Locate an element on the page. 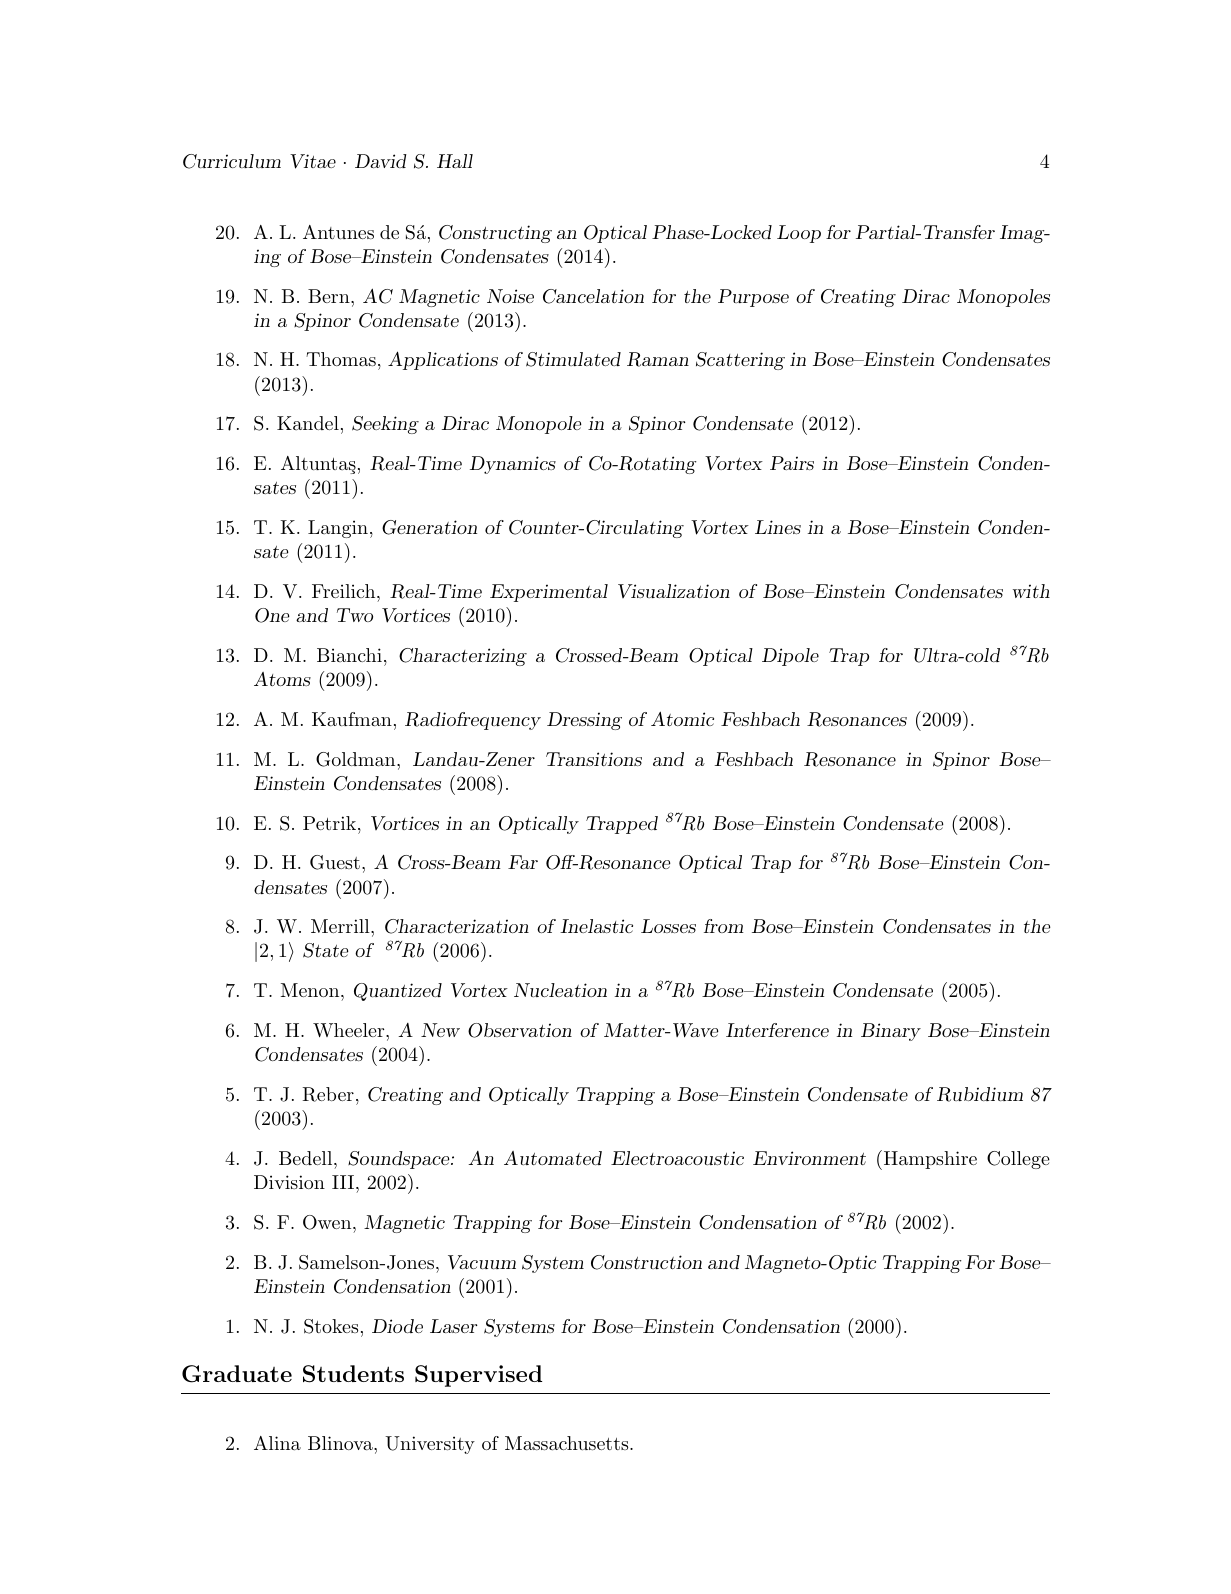 The width and height of the image is (1231, 1594). Binary is located at coordinates (891, 1032).
